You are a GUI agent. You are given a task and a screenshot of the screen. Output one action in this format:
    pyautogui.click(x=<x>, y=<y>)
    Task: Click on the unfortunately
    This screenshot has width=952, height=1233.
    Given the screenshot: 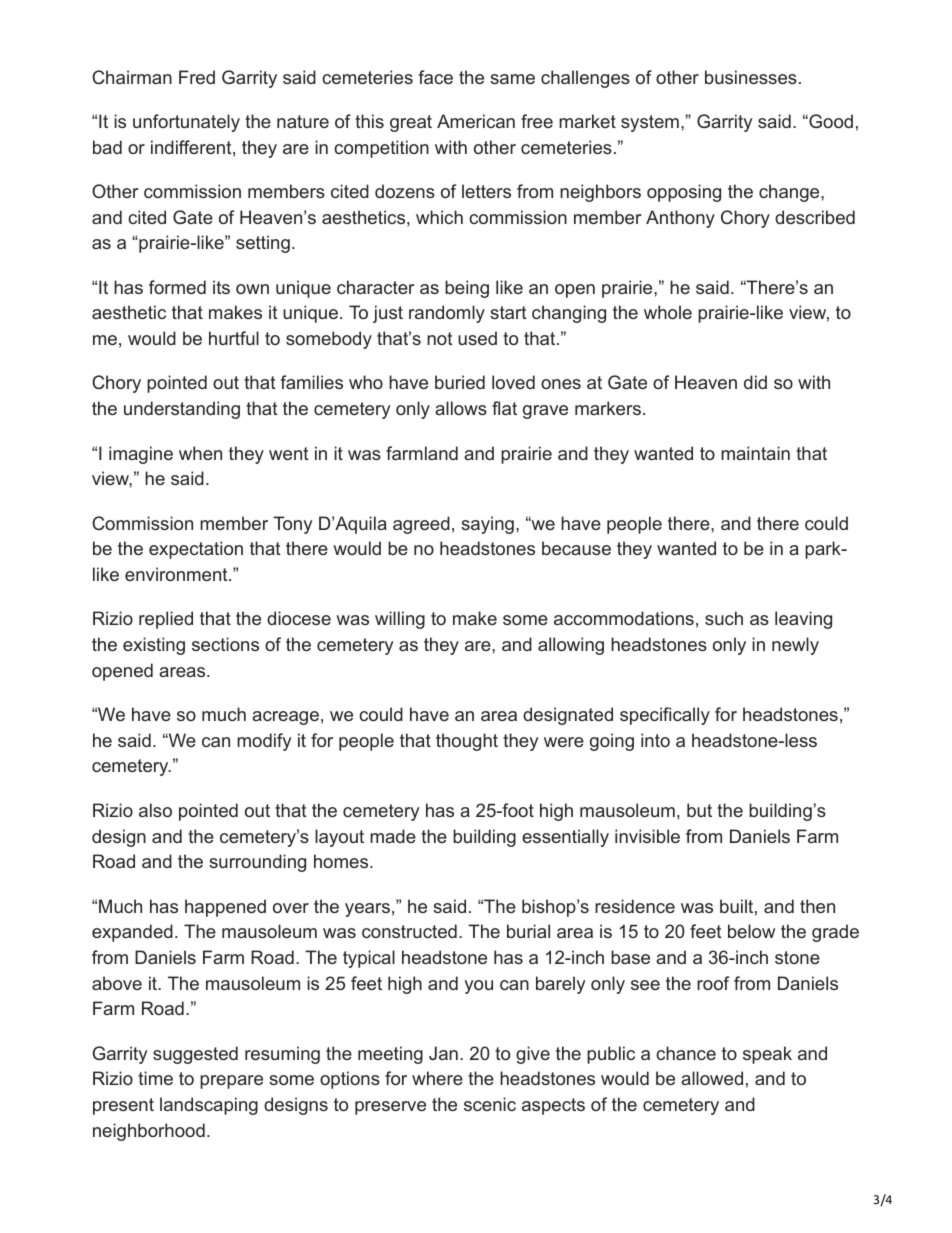 What is the action you would take?
    pyautogui.click(x=186, y=123)
